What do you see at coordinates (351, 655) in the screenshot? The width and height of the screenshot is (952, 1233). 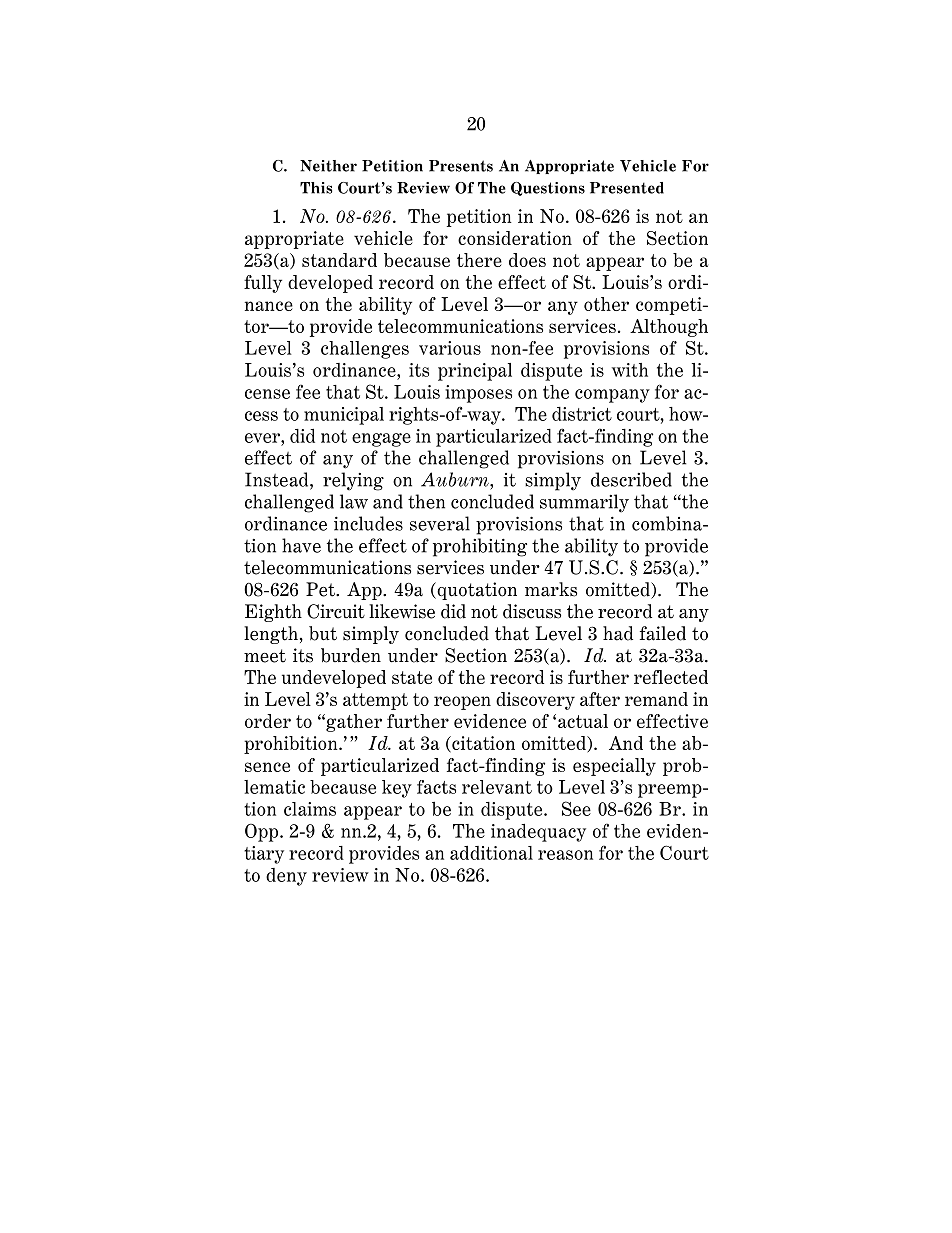 I see `burden` at bounding box center [351, 655].
